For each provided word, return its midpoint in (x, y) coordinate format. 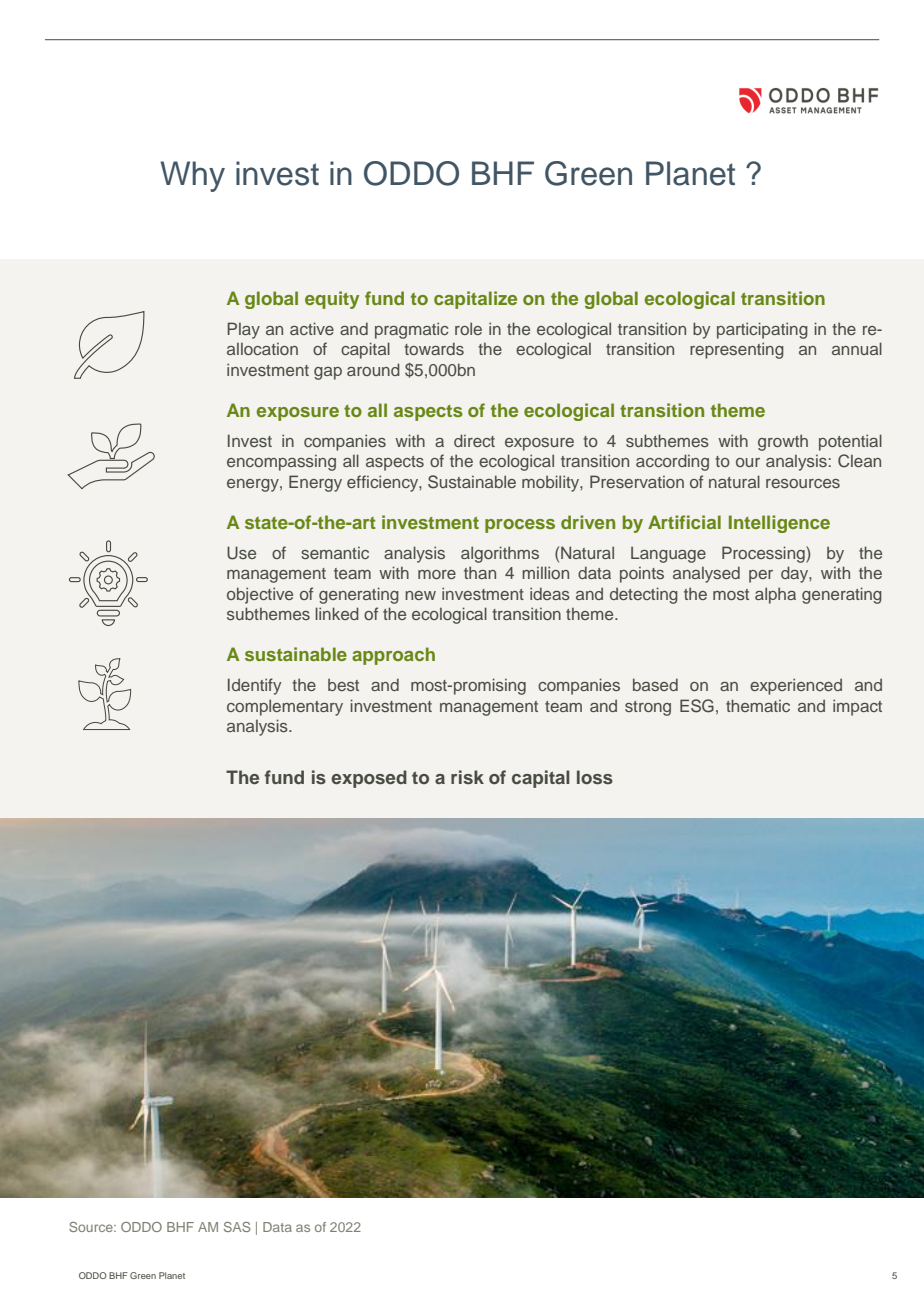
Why (192, 176)
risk (467, 777)
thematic (758, 705)
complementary (285, 707)
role (468, 328)
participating (762, 330)
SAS (237, 1227)
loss (595, 777)
